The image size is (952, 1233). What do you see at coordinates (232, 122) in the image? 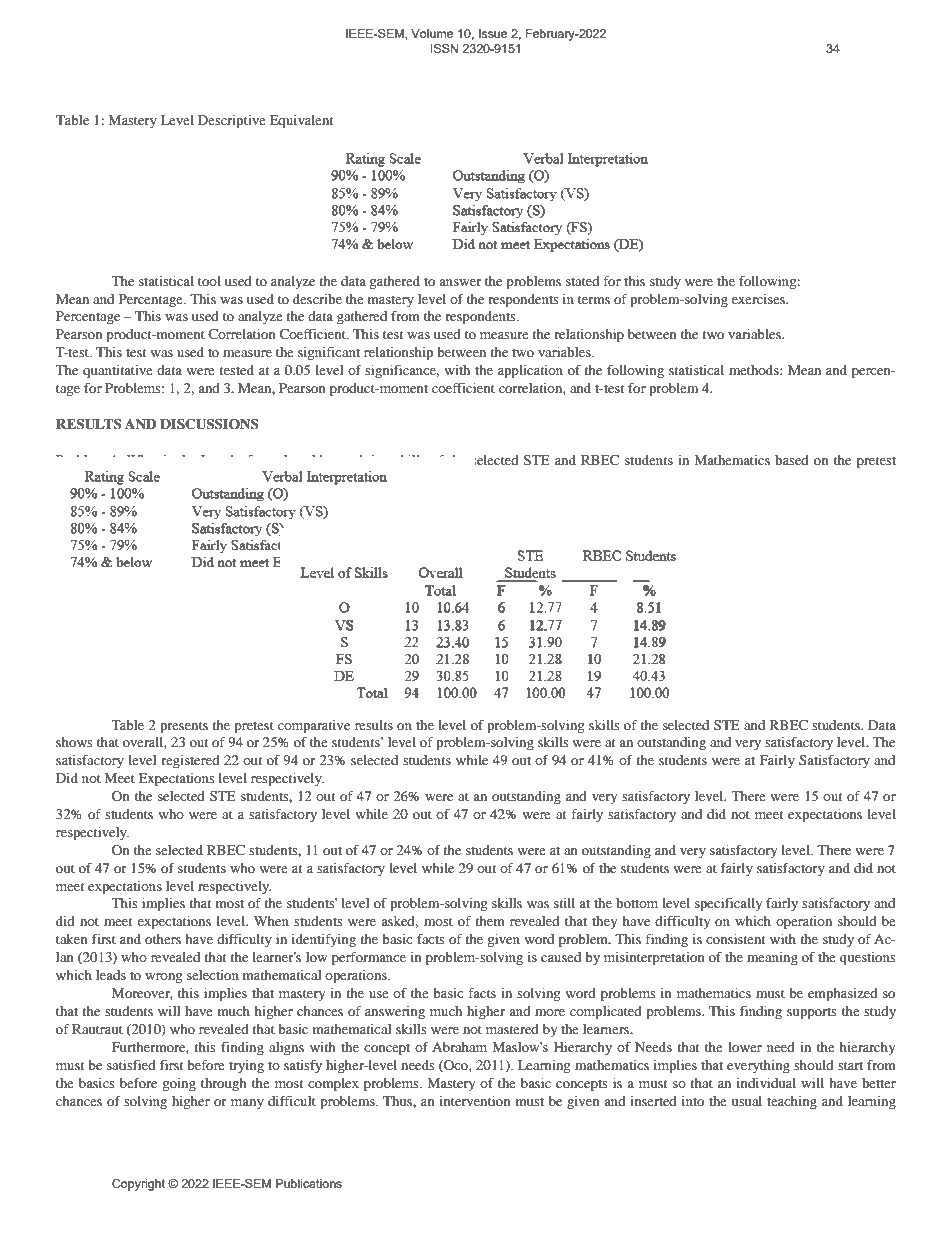
I see `Descriptive` at bounding box center [232, 122].
